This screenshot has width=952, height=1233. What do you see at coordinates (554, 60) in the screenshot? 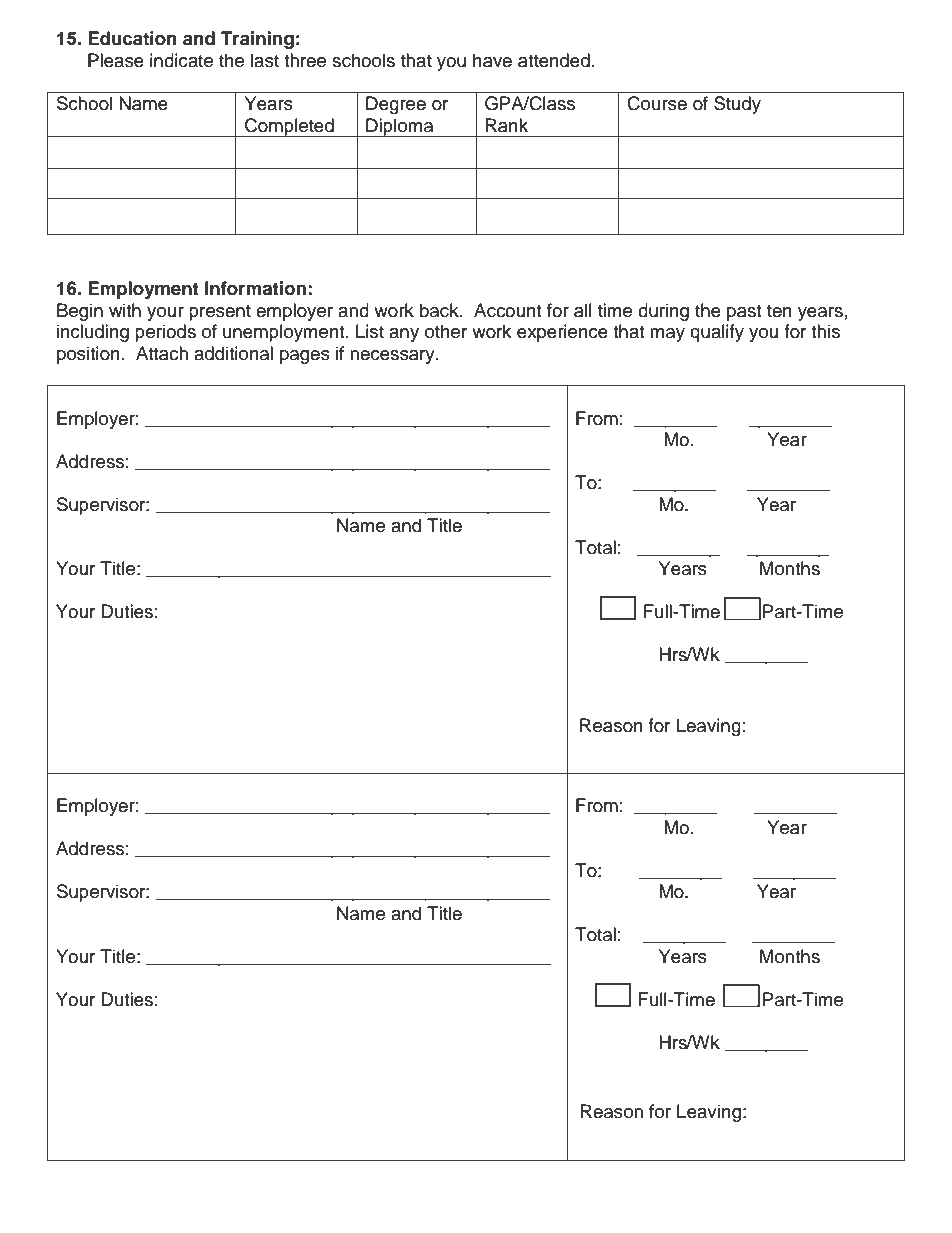
I see `attended` at bounding box center [554, 60].
